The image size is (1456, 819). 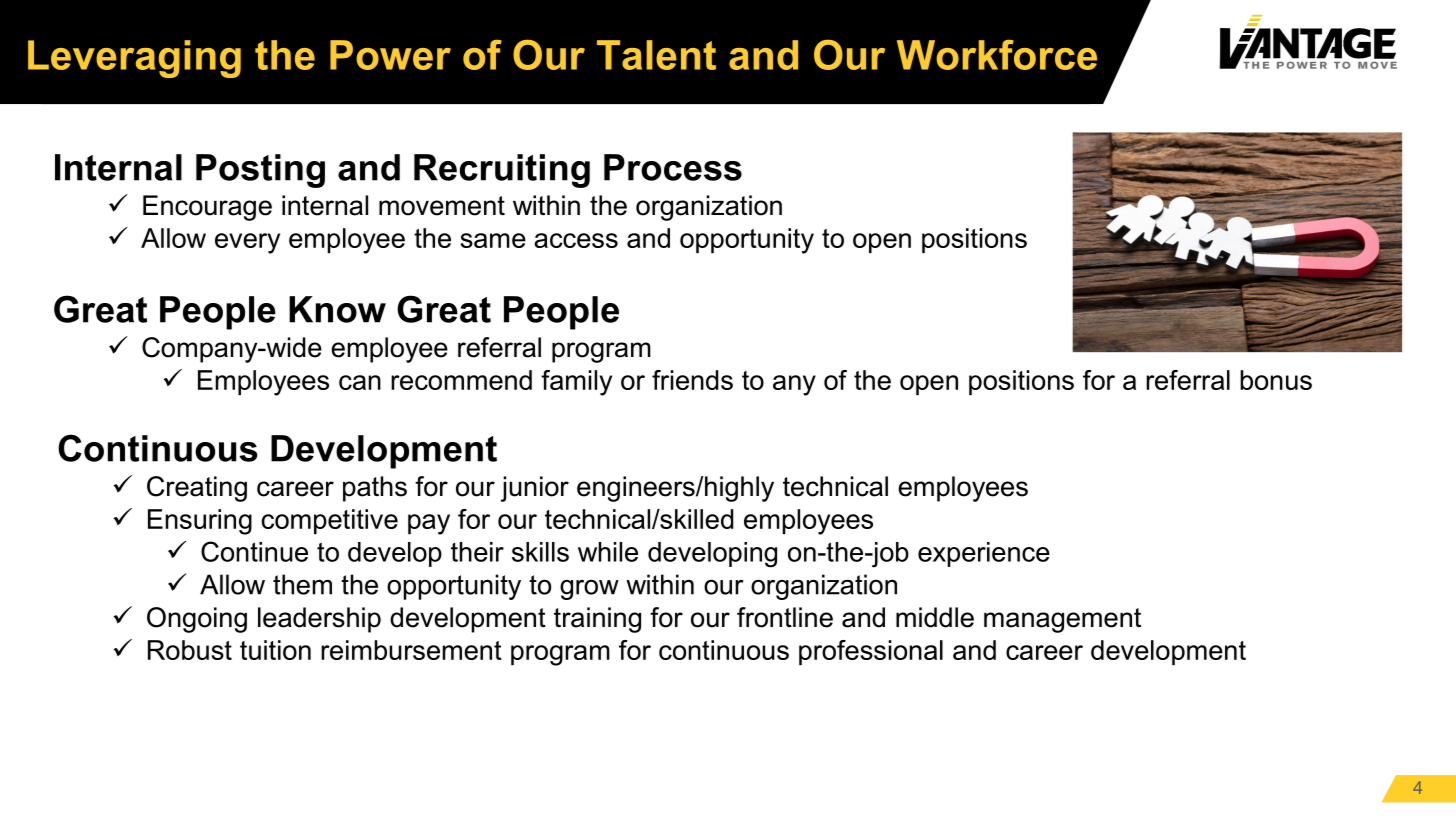 I want to click on Workforce, so click(x=997, y=55).
